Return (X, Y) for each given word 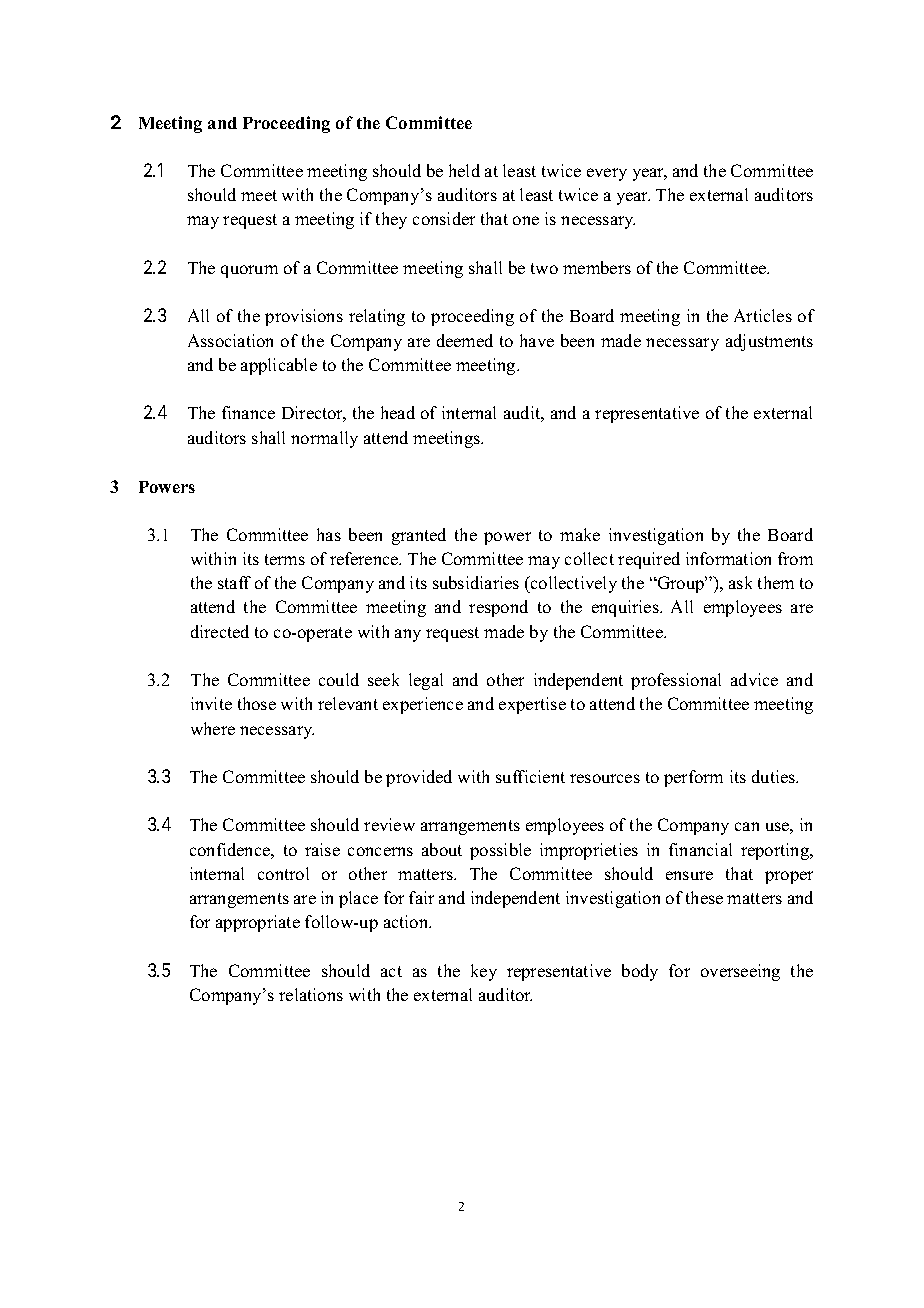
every (607, 174)
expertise (532, 705)
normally (324, 439)
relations (311, 994)
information (728, 558)
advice (754, 679)
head (398, 412)
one (526, 220)
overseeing (740, 972)
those (257, 703)
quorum (249, 271)
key (484, 972)
